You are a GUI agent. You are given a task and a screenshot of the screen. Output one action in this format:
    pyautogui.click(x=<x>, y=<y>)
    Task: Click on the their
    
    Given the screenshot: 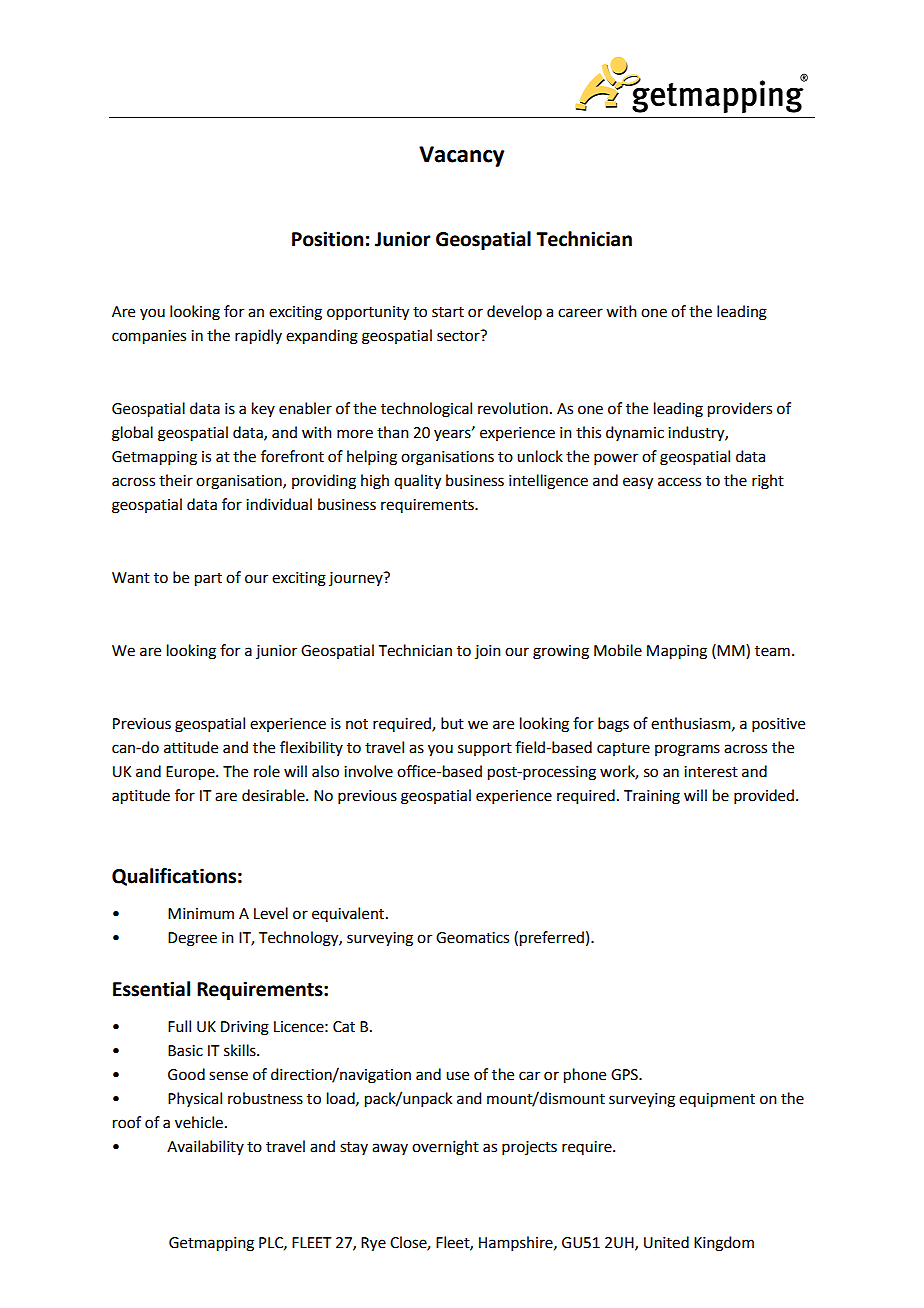 What is the action you would take?
    pyautogui.click(x=176, y=480)
